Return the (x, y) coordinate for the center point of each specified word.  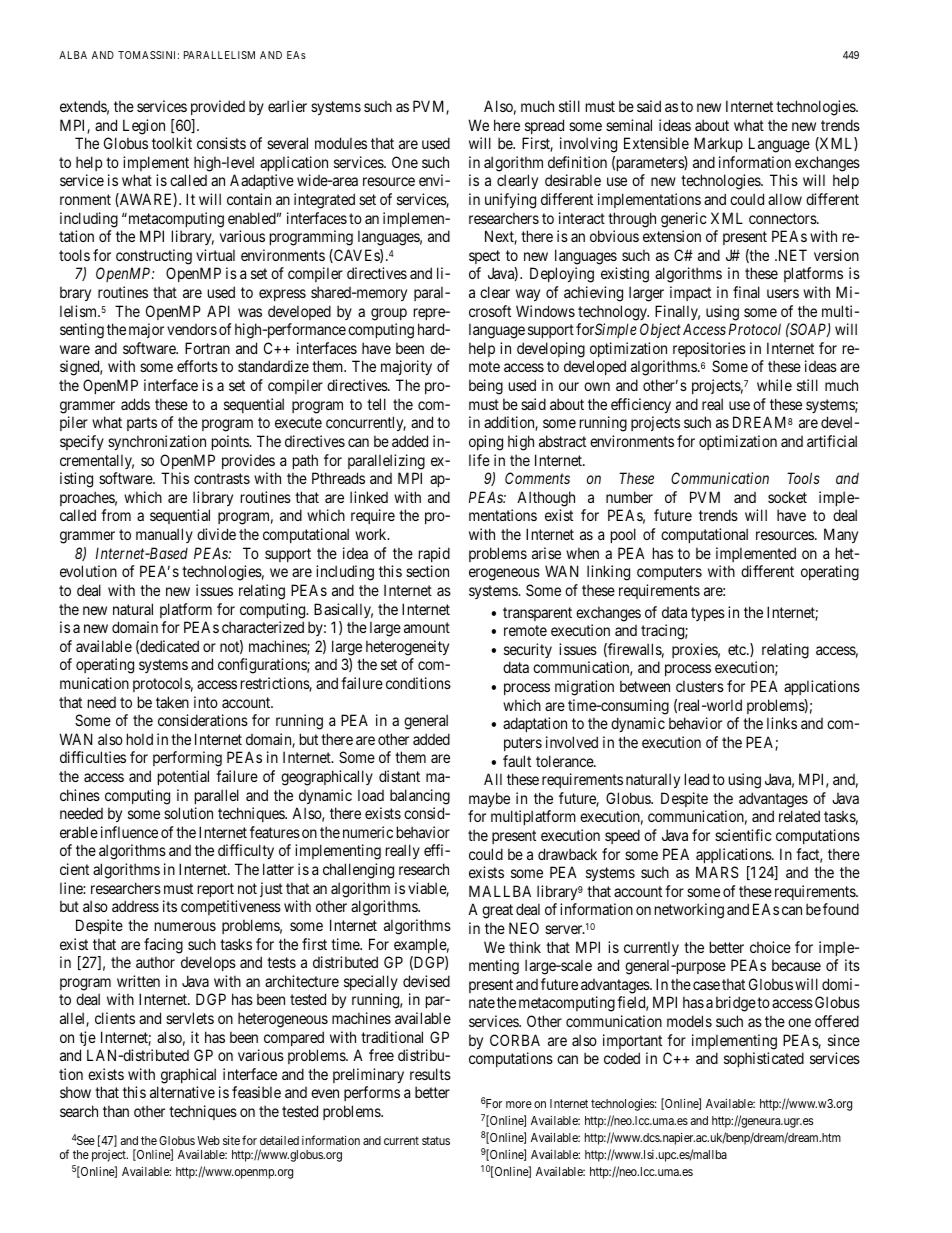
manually (164, 535)
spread (544, 126)
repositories (709, 349)
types (708, 614)
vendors (192, 329)
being (486, 387)
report (216, 890)
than (116, 1111)
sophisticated (764, 1059)
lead (697, 779)
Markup (718, 144)
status (436, 1140)
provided (218, 107)
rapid (434, 554)
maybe (489, 799)
